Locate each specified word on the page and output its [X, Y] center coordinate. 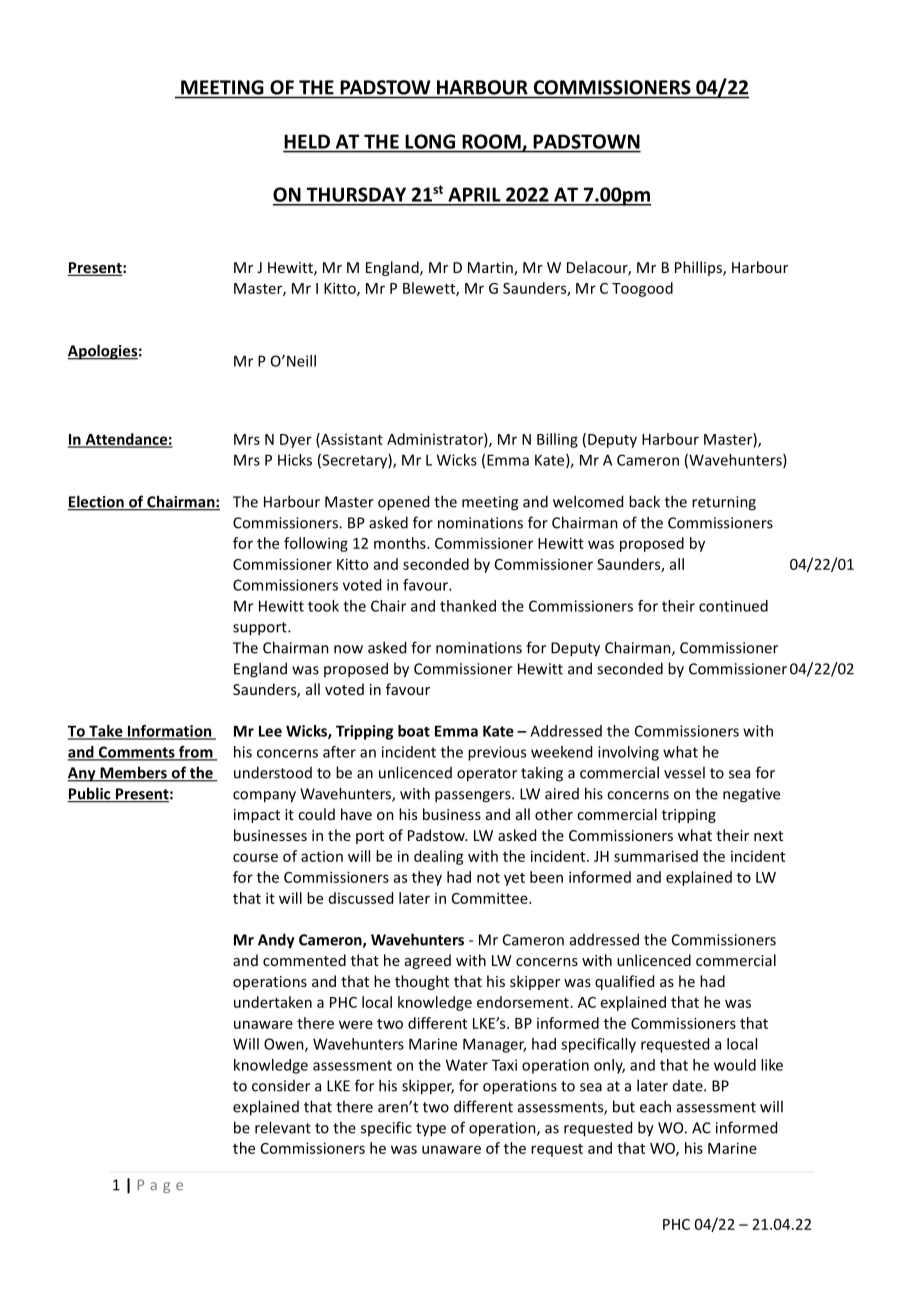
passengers [474, 797]
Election [97, 502]
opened [403, 503]
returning [724, 503]
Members [133, 773]
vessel [684, 772]
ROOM [493, 142]
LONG [430, 141]
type [431, 1130]
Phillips [699, 268]
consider [281, 1086]
